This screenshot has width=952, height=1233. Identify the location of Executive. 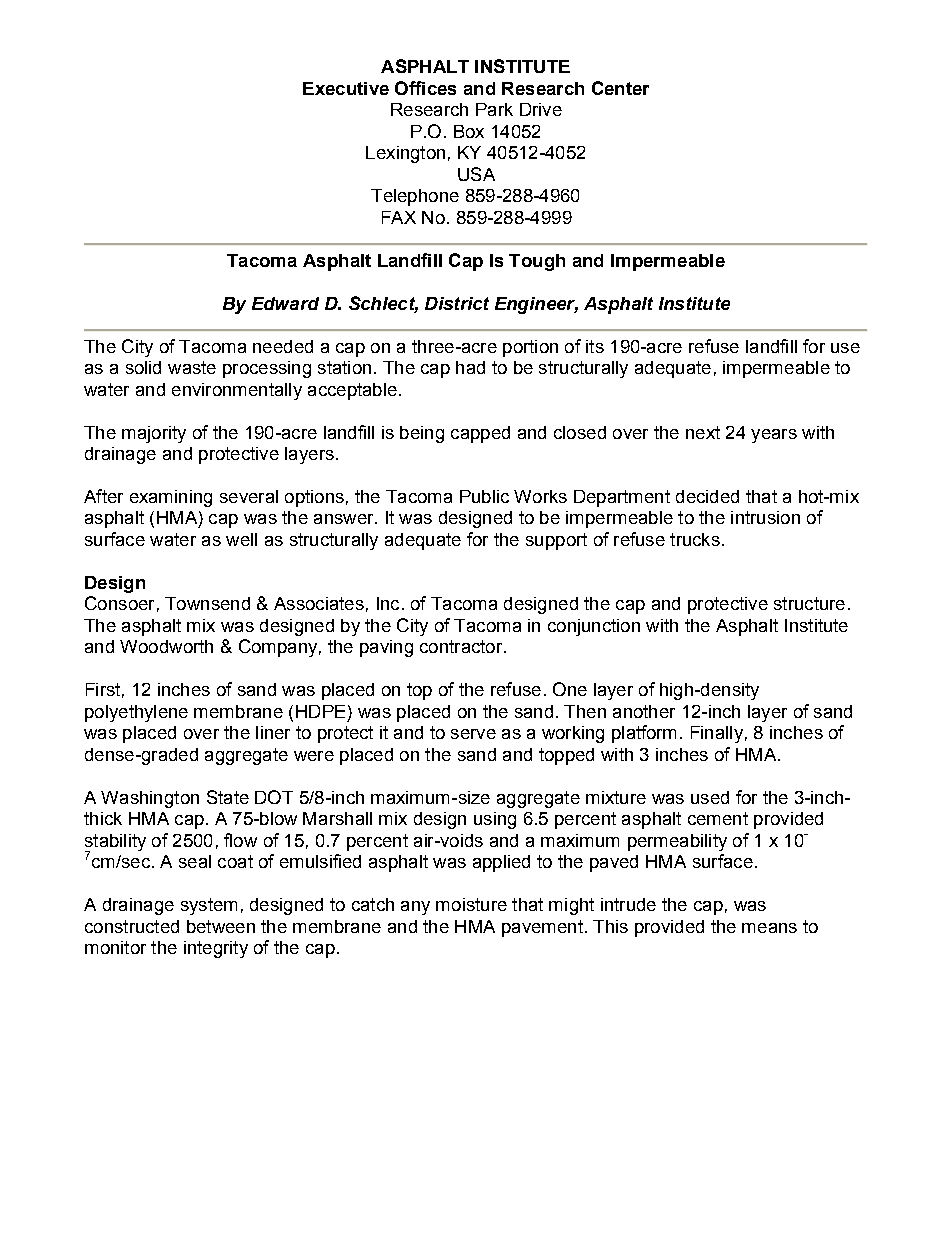
(346, 88).
